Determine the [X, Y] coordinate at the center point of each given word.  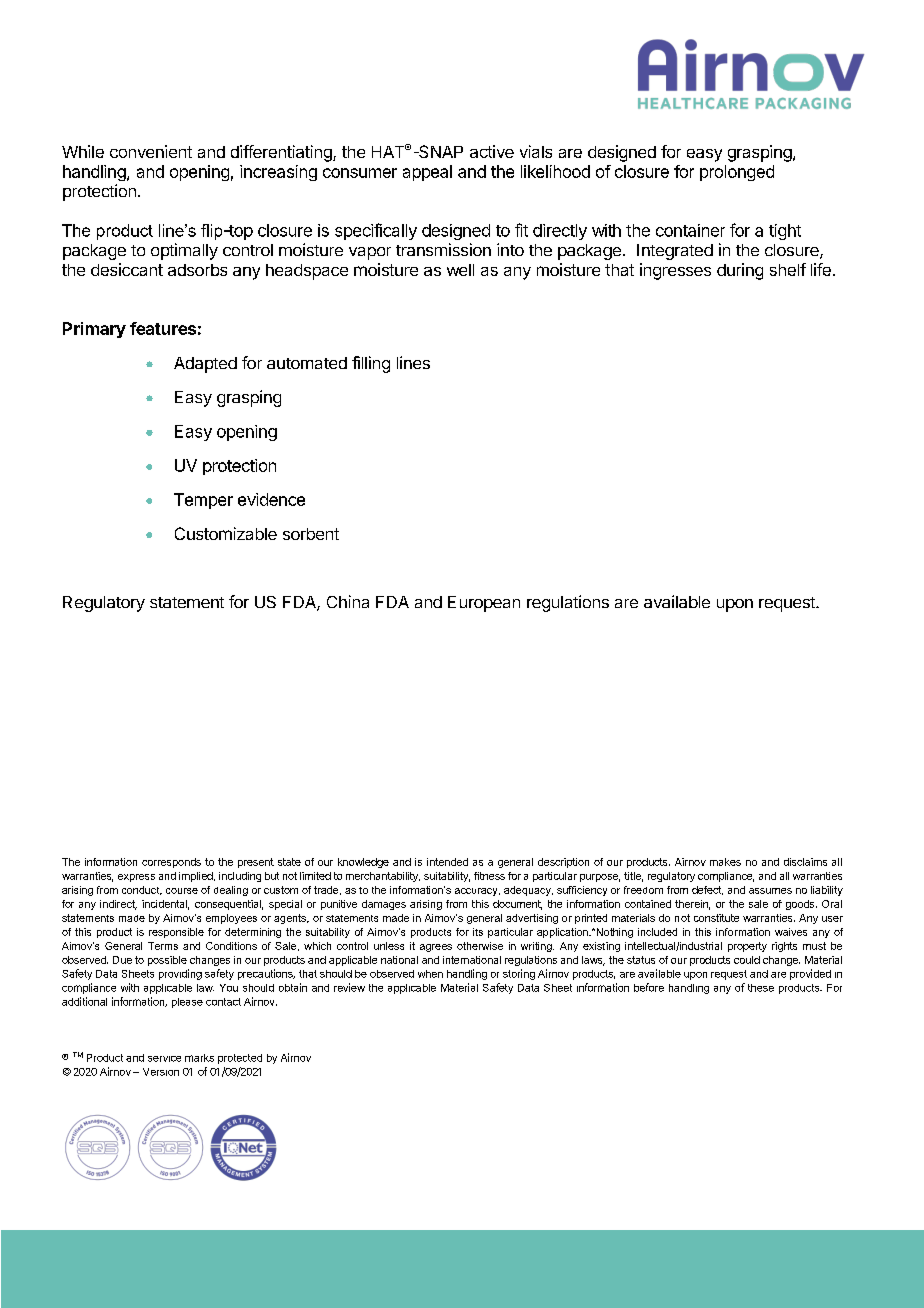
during [740, 271]
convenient [151, 151]
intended [447, 862]
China [348, 601]
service [164, 1059]
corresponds [171, 863]
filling [371, 364]
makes [725, 862]
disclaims [805, 862]
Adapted [205, 365]
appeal [427, 173]
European [484, 604]
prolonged [737, 173]
